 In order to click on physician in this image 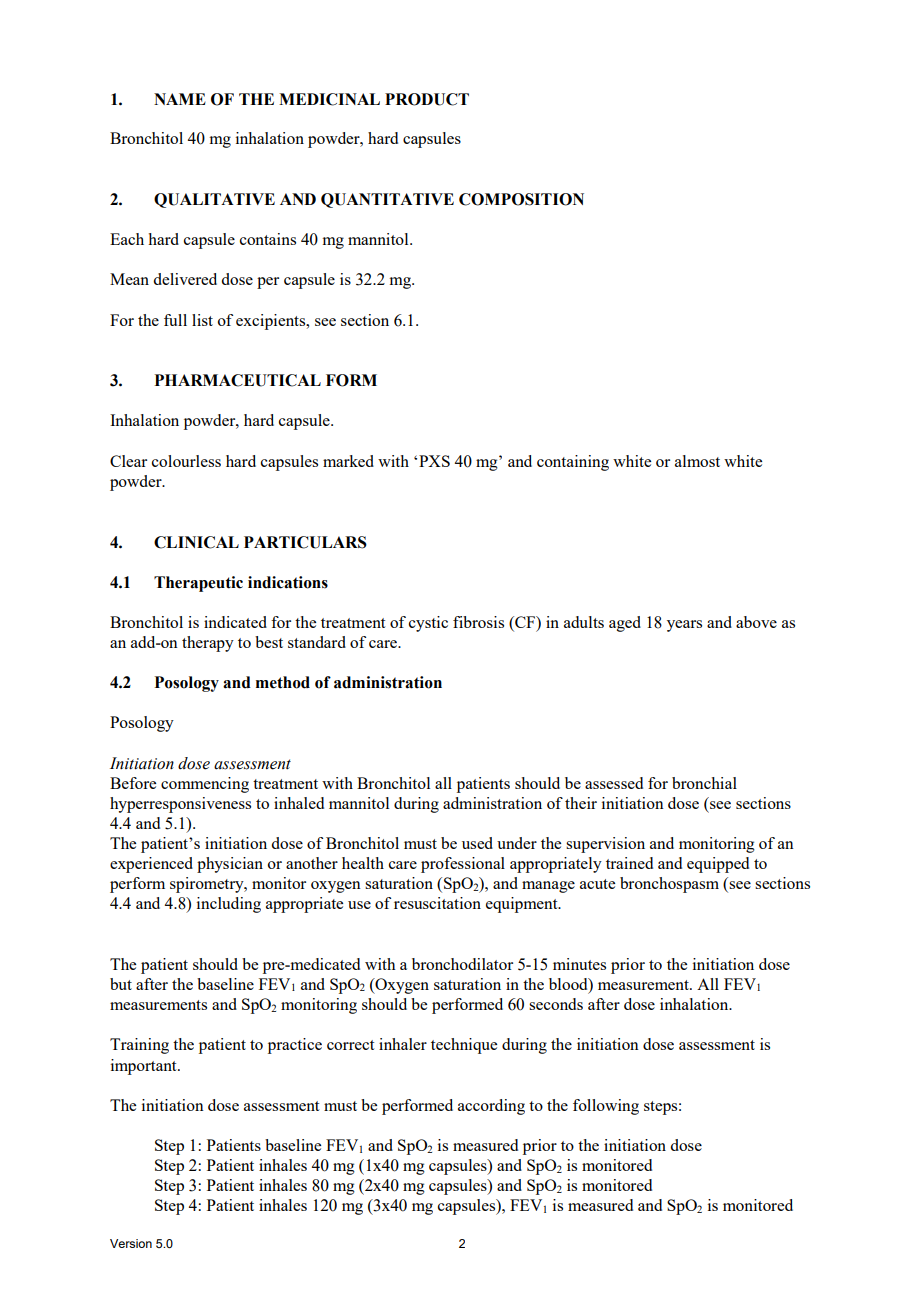, I will do `click(230, 865)`.
